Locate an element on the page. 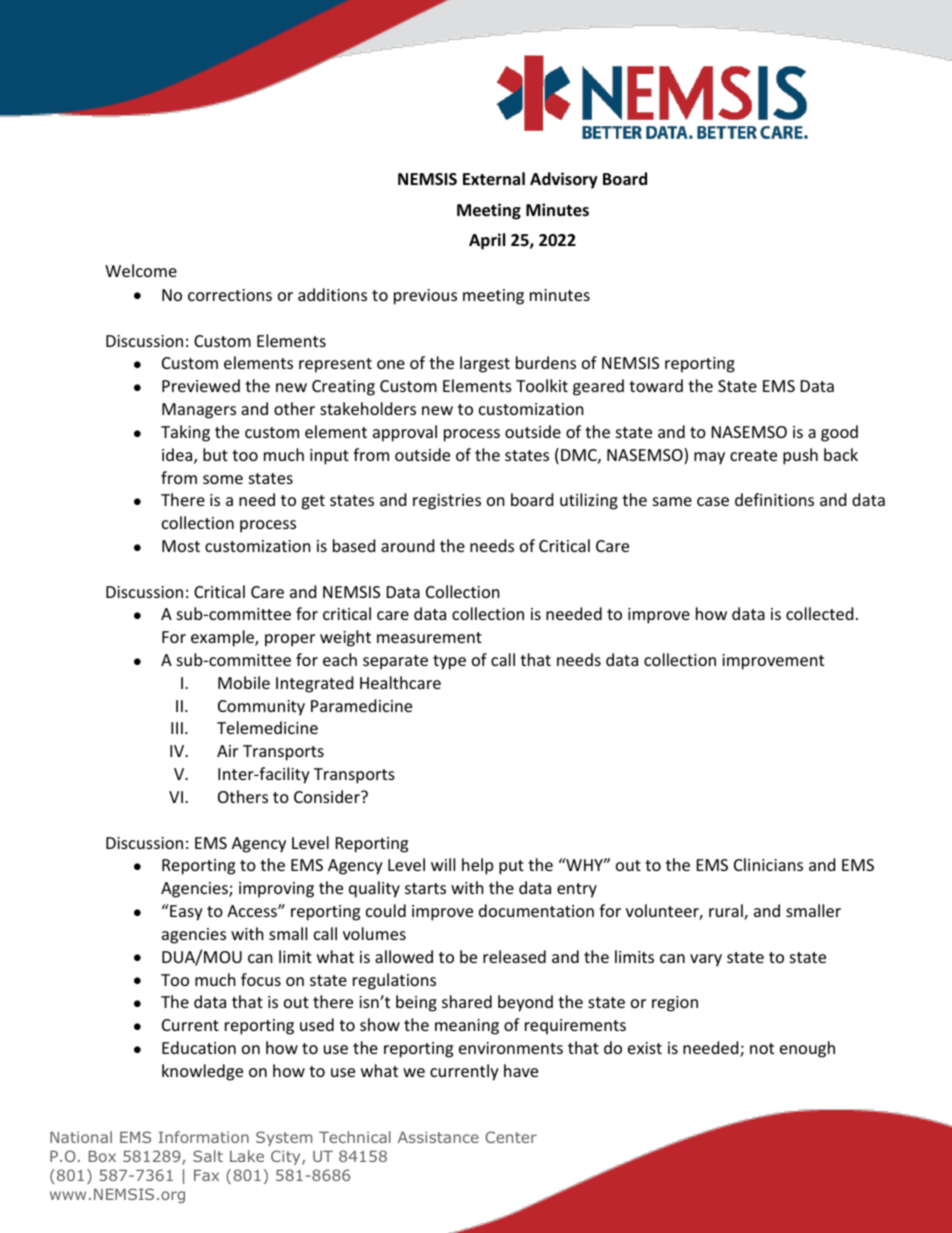 The image size is (952, 1233). Mobile is located at coordinates (244, 682).
